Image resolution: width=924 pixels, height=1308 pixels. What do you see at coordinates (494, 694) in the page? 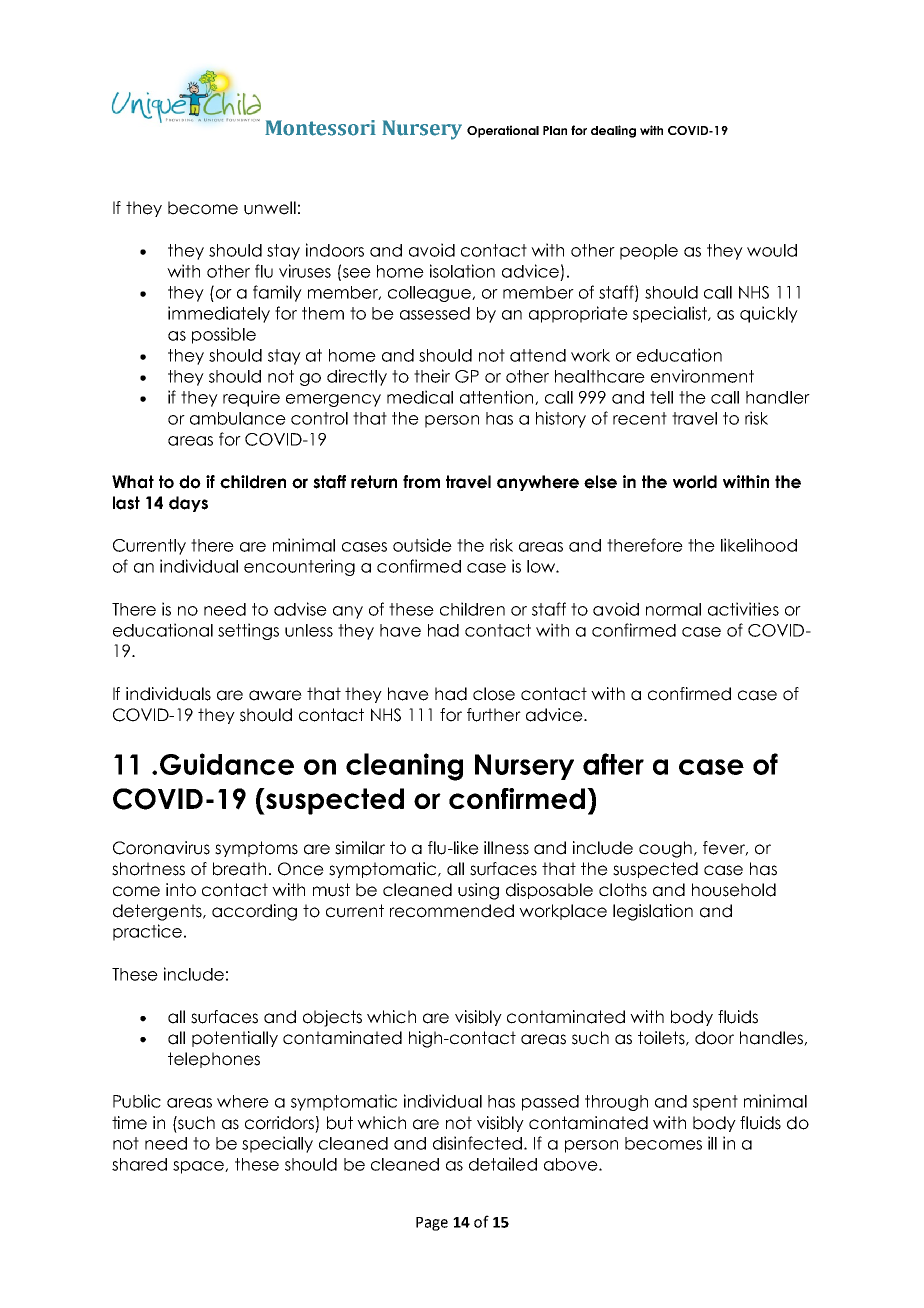
I see `close` at bounding box center [494, 694].
